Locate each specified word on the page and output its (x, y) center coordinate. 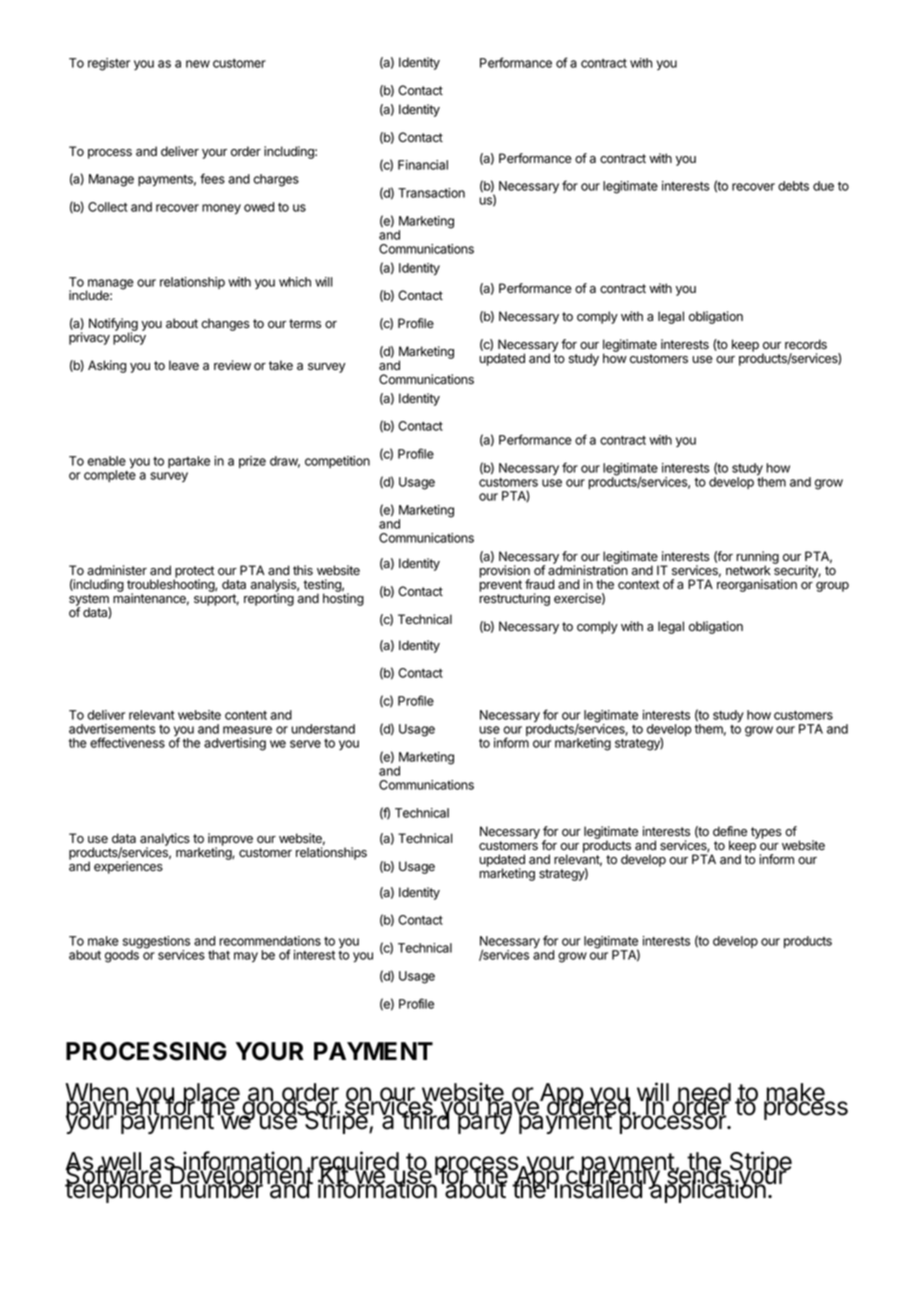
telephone (119, 1190)
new (198, 64)
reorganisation (757, 585)
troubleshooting (171, 587)
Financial (423, 165)
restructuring (514, 599)
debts (793, 186)
